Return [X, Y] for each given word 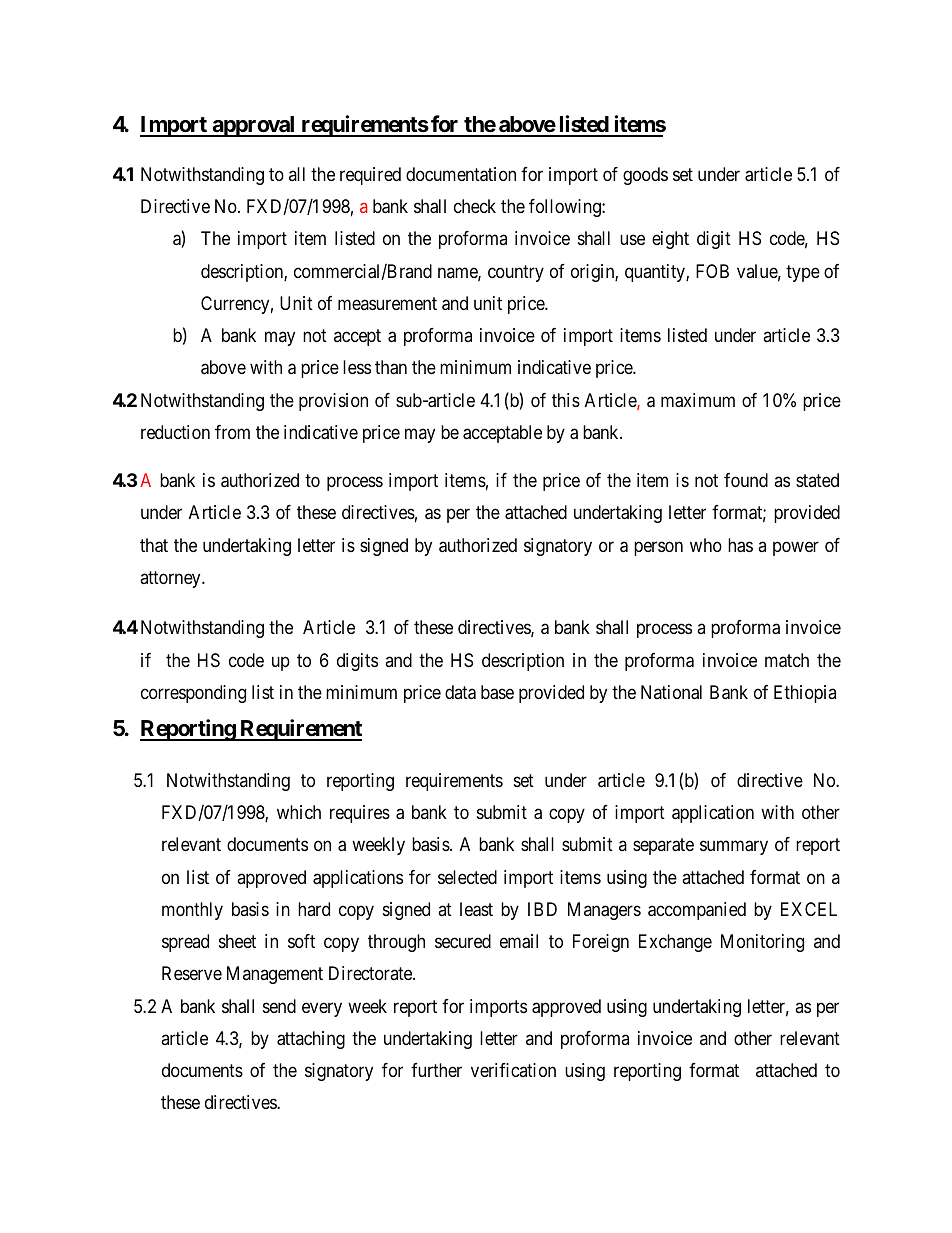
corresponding [193, 694]
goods [645, 176]
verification [513, 1070]
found [746, 480]
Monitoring [762, 943]
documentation [461, 174]
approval [254, 126]
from [232, 432]
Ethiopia [805, 694]
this [566, 400]
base [497, 692]
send [279, 1006]
